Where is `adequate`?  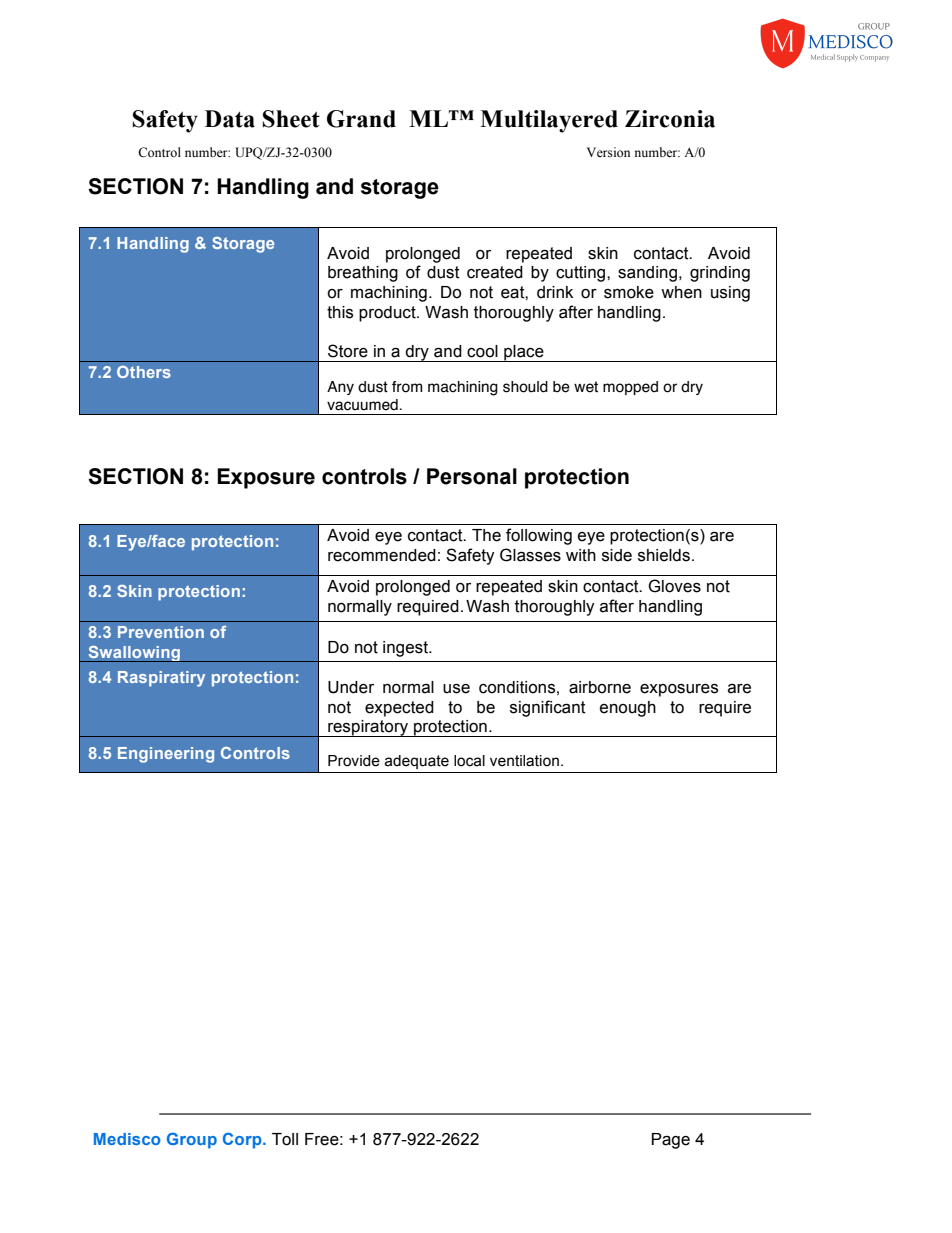
adequate is located at coordinates (416, 762).
